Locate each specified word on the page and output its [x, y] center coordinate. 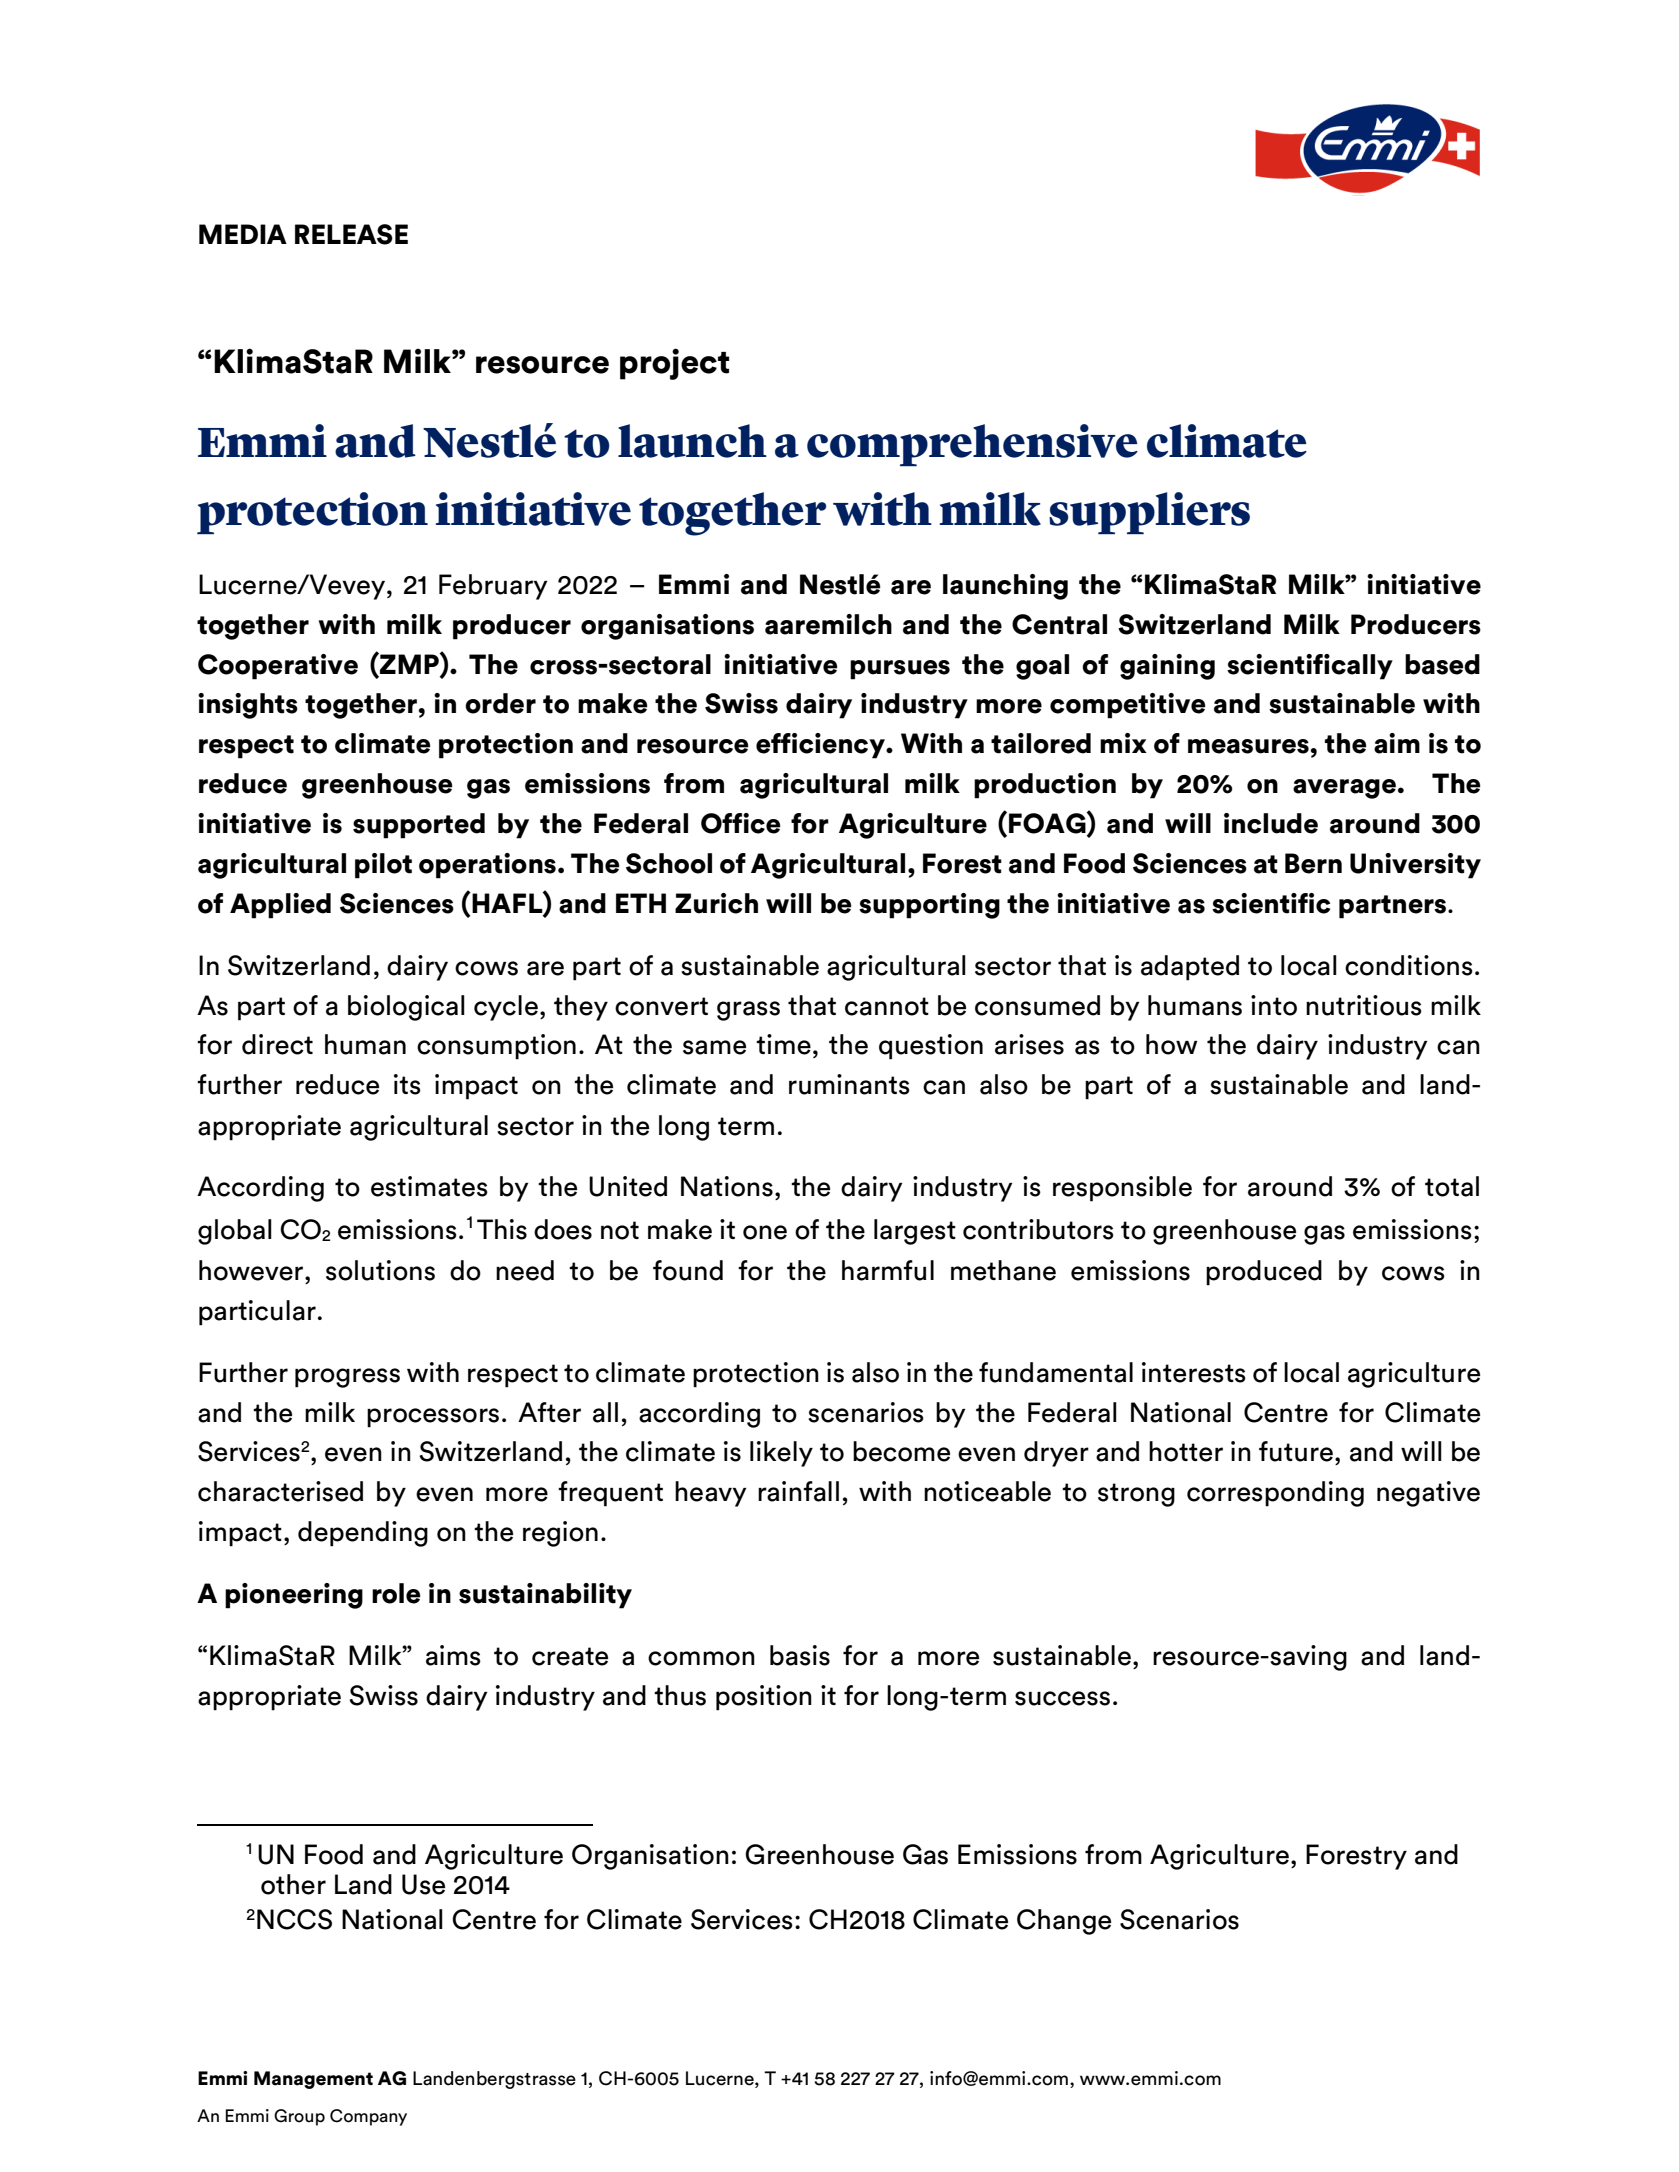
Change [1064, 1922]
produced [1264, 1273]
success [1062, 1698]
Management [313, 2080]
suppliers [1149, 513]
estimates [429, 1186]
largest [915, 1232]
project [674, 364]
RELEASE [351, 234]
